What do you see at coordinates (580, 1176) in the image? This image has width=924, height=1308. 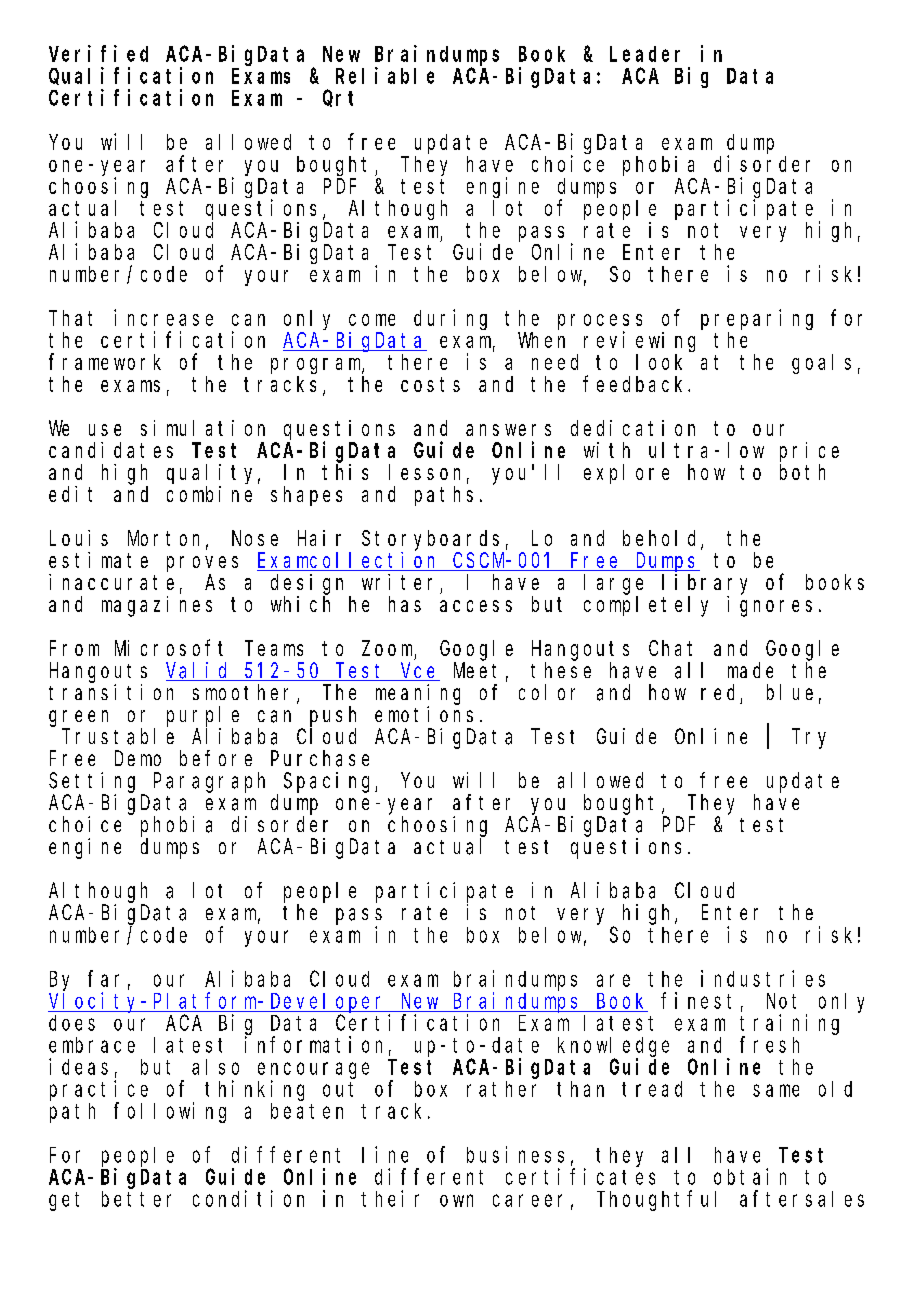 I see `certificates` at bounding box center [580, 1176].
